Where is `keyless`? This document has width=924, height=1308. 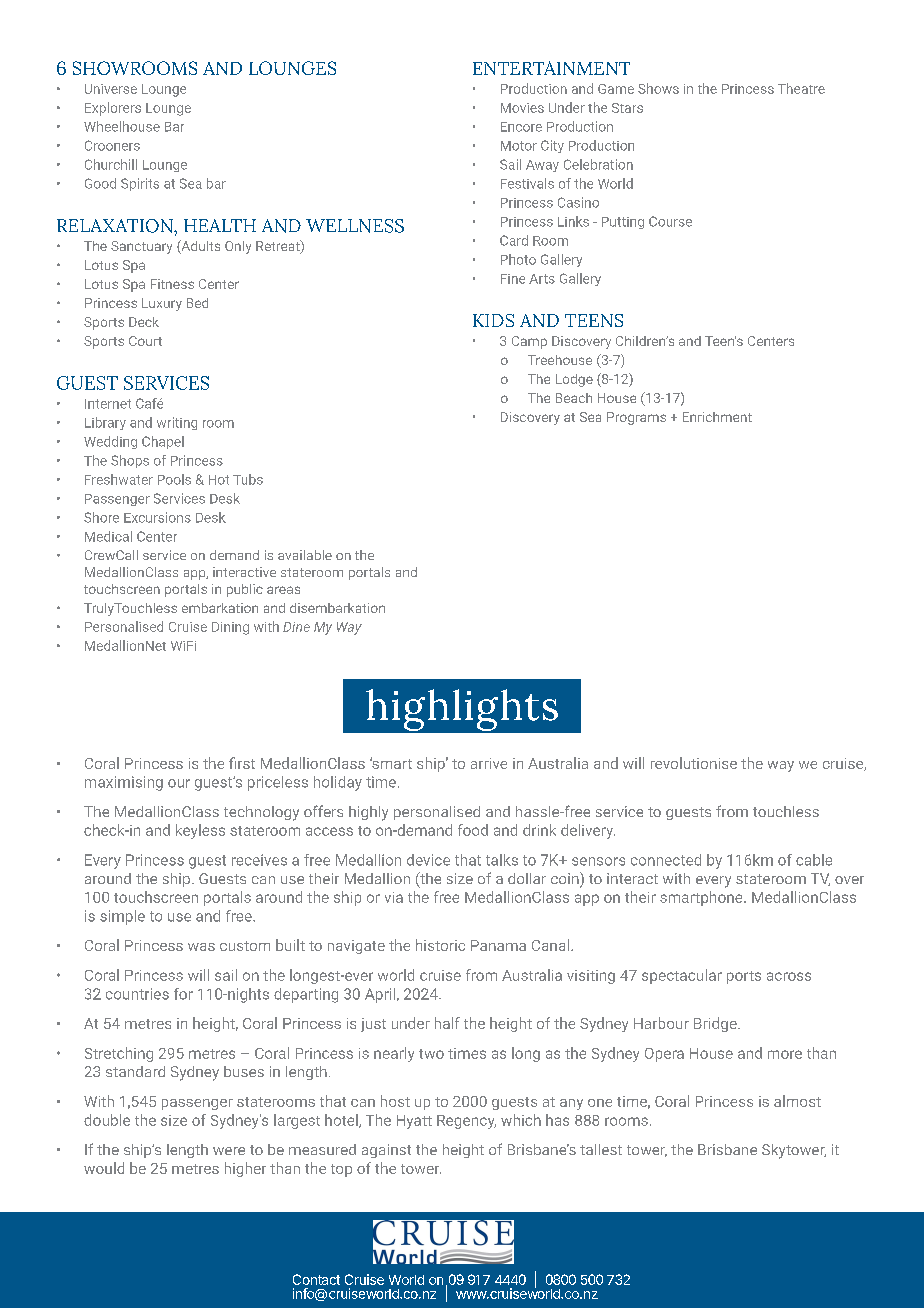 keyless is located at coordinates (200, 831).
